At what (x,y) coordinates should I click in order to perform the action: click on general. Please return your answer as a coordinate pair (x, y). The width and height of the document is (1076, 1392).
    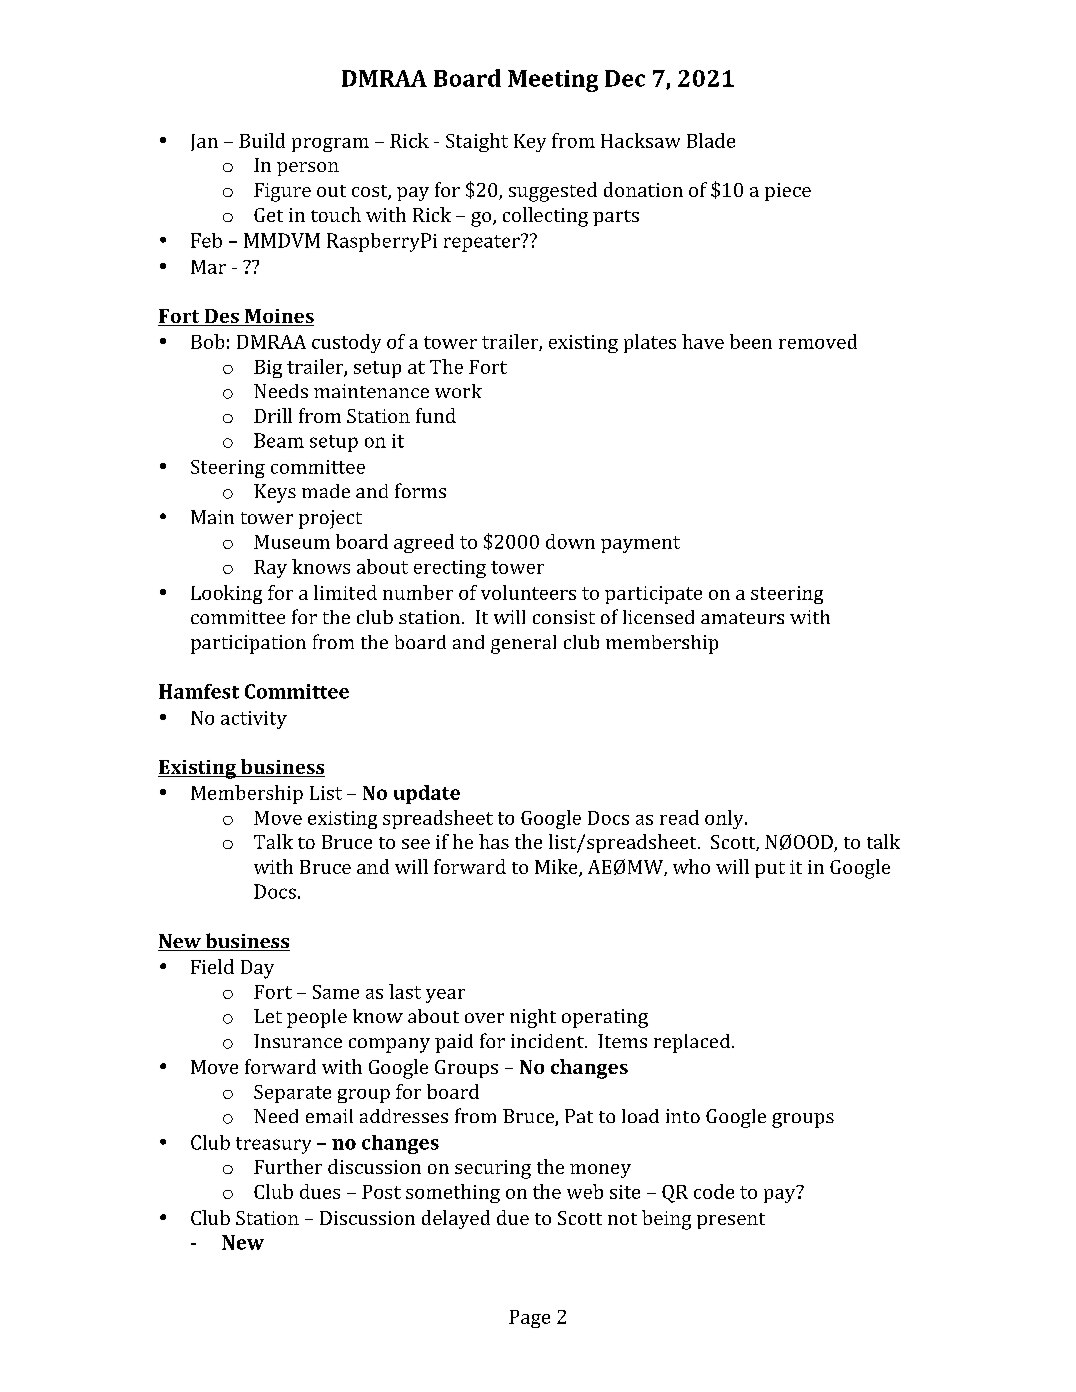
    Looking at the image, I should click on (523, 644).
